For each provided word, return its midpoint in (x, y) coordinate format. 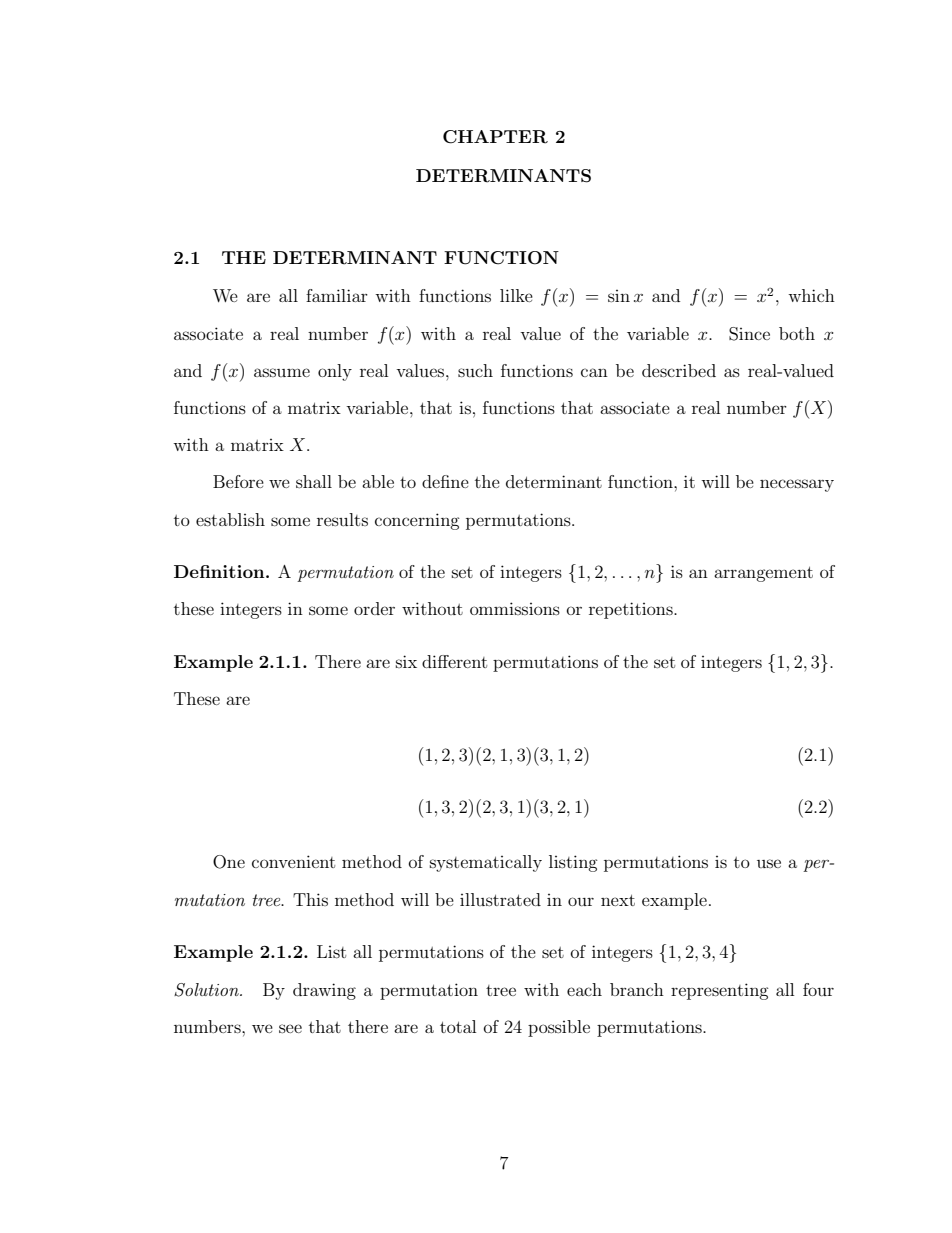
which (811, 295)
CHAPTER (495, 137)
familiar (337, 295)
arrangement (763, 574)
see (290, 1028)
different (454, 661)
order (374, 608)
